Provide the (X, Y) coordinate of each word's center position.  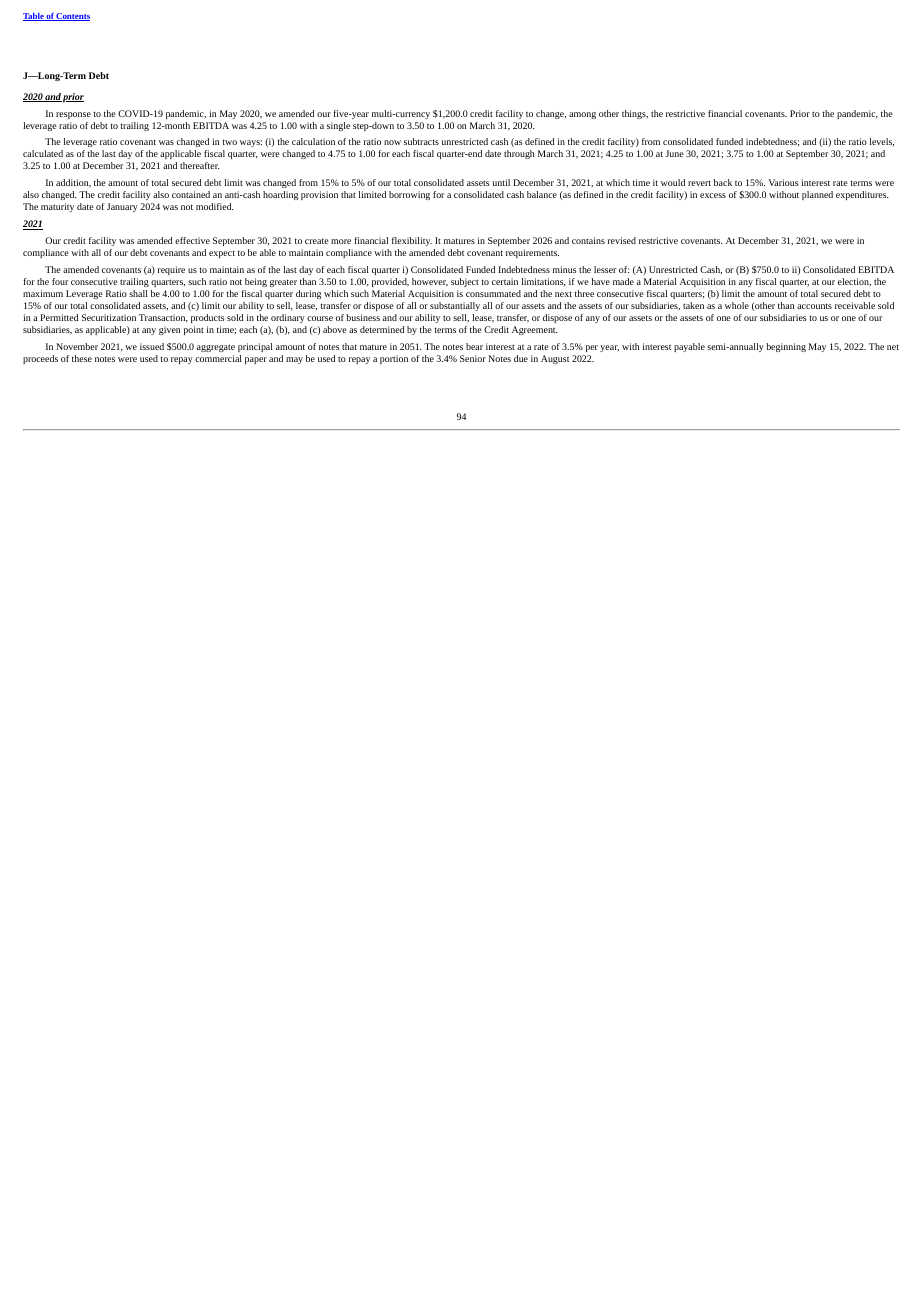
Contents (72, 17)
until (501, 182)
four (60, 281)
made (623, 281)
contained (191, 194)
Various (783, 182)
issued (152, 346)
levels (882, 142)
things (635, 114)
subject (465, 282)
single (338, 126)
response (73, 115)
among (582, 115)
